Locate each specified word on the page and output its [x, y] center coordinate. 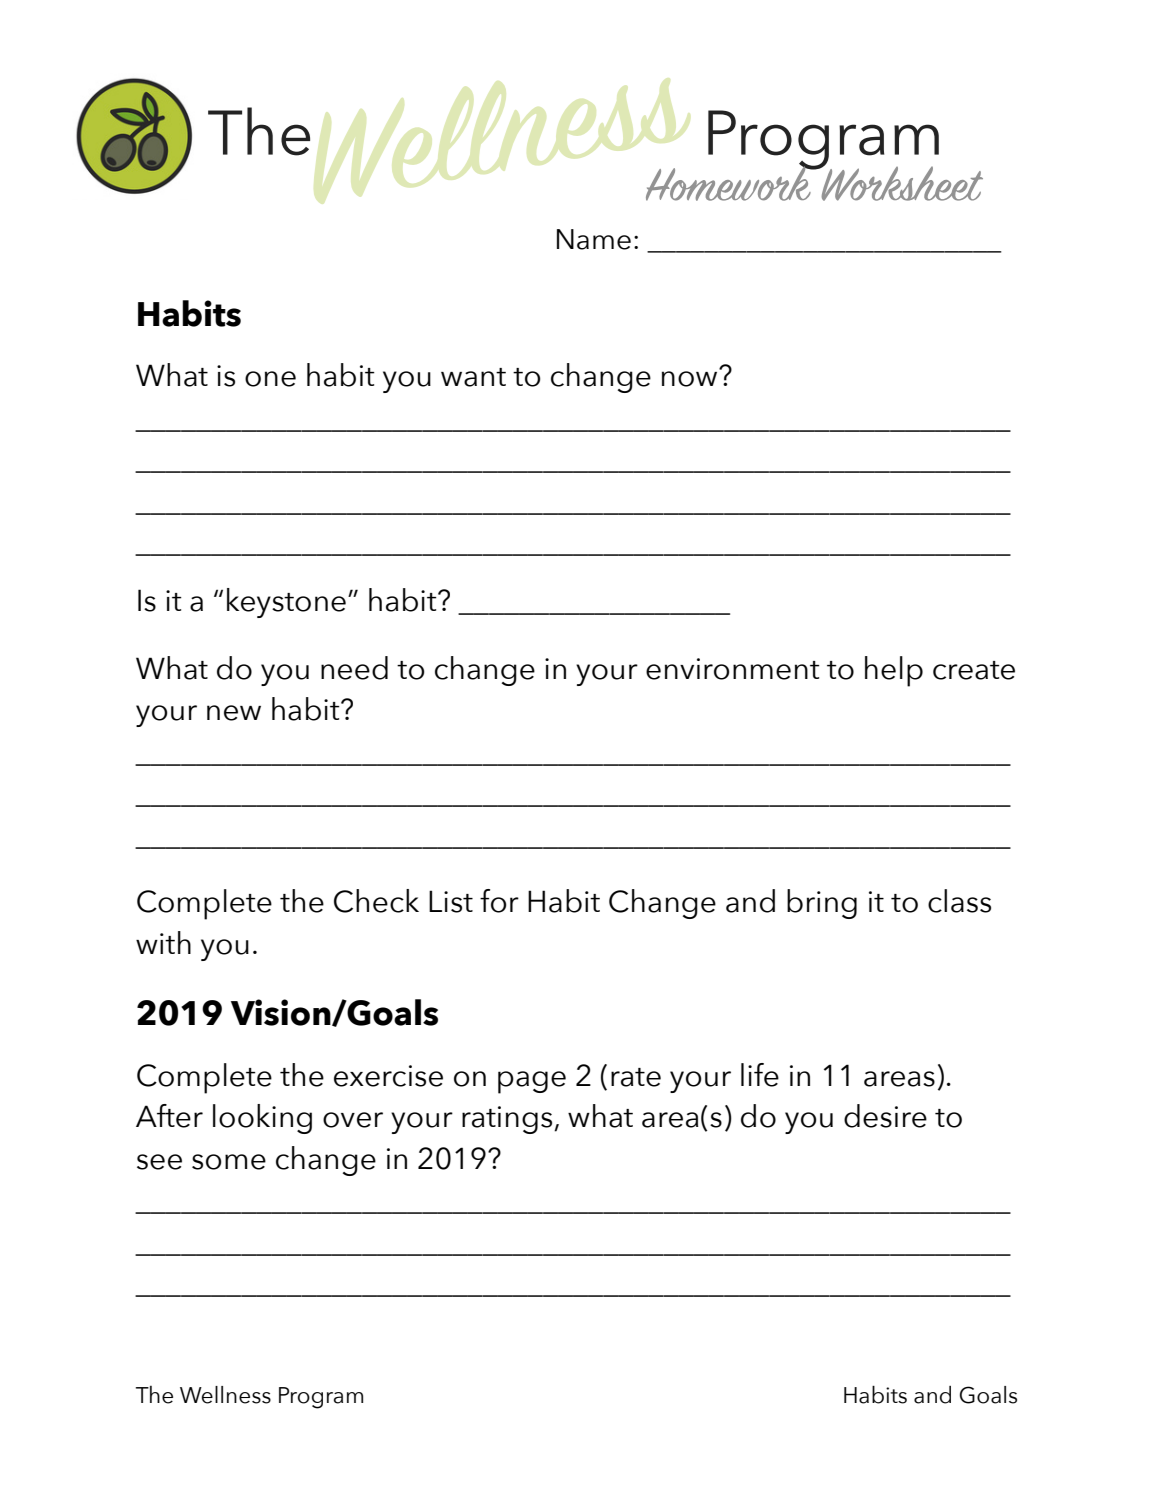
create [974, 670]
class [959, 901]
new [234, 713]
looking [262, 1119]
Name [594, 239]
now [691, 378]
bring [822, 904]
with [163, 942]
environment [733, 669]
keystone [286, 603]
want [473, 377]
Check [376, 901]
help [894, 671]
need [354, 668]
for [499, 901]
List [451, 901]
